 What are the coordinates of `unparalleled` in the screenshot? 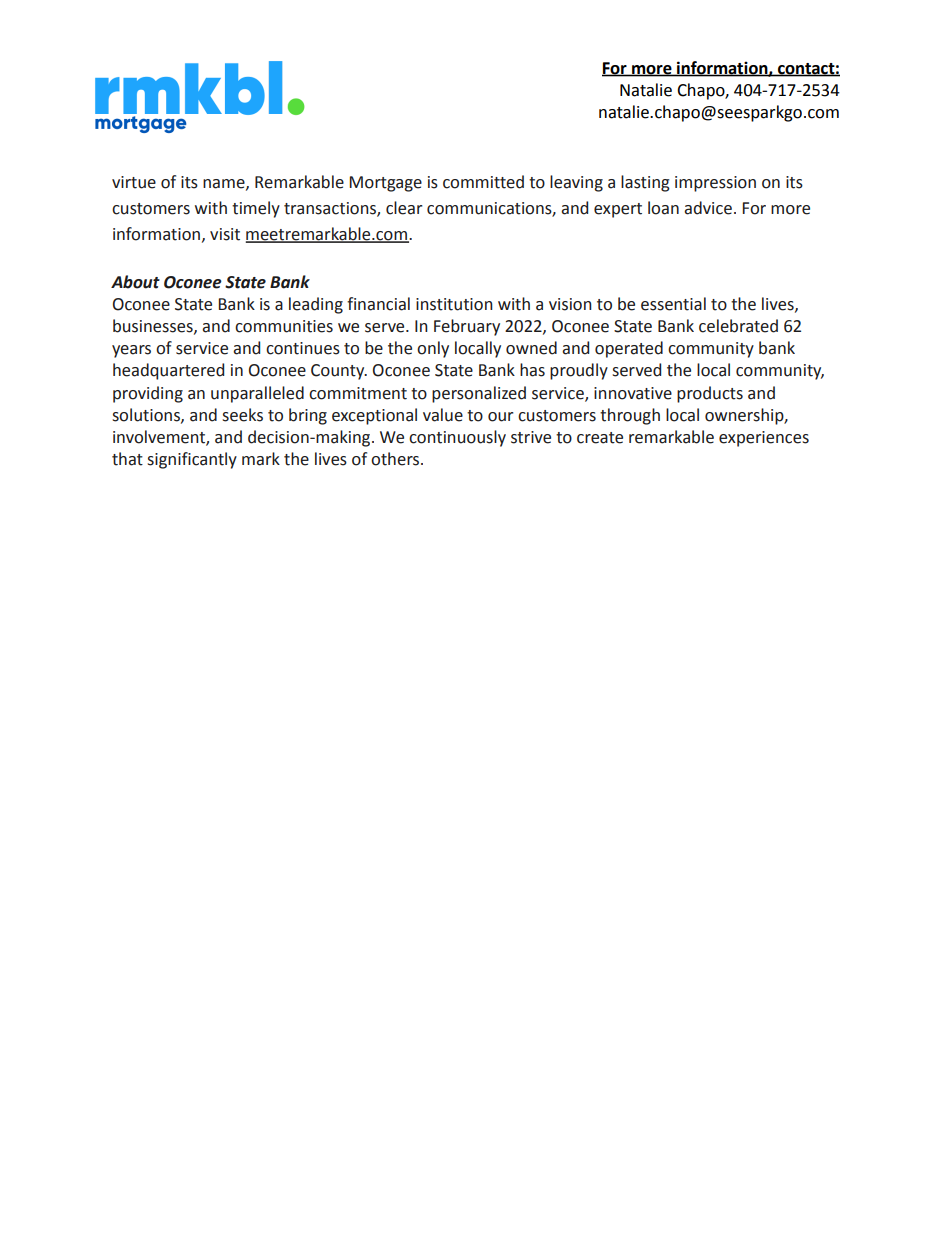 It's located at (257, 394).
